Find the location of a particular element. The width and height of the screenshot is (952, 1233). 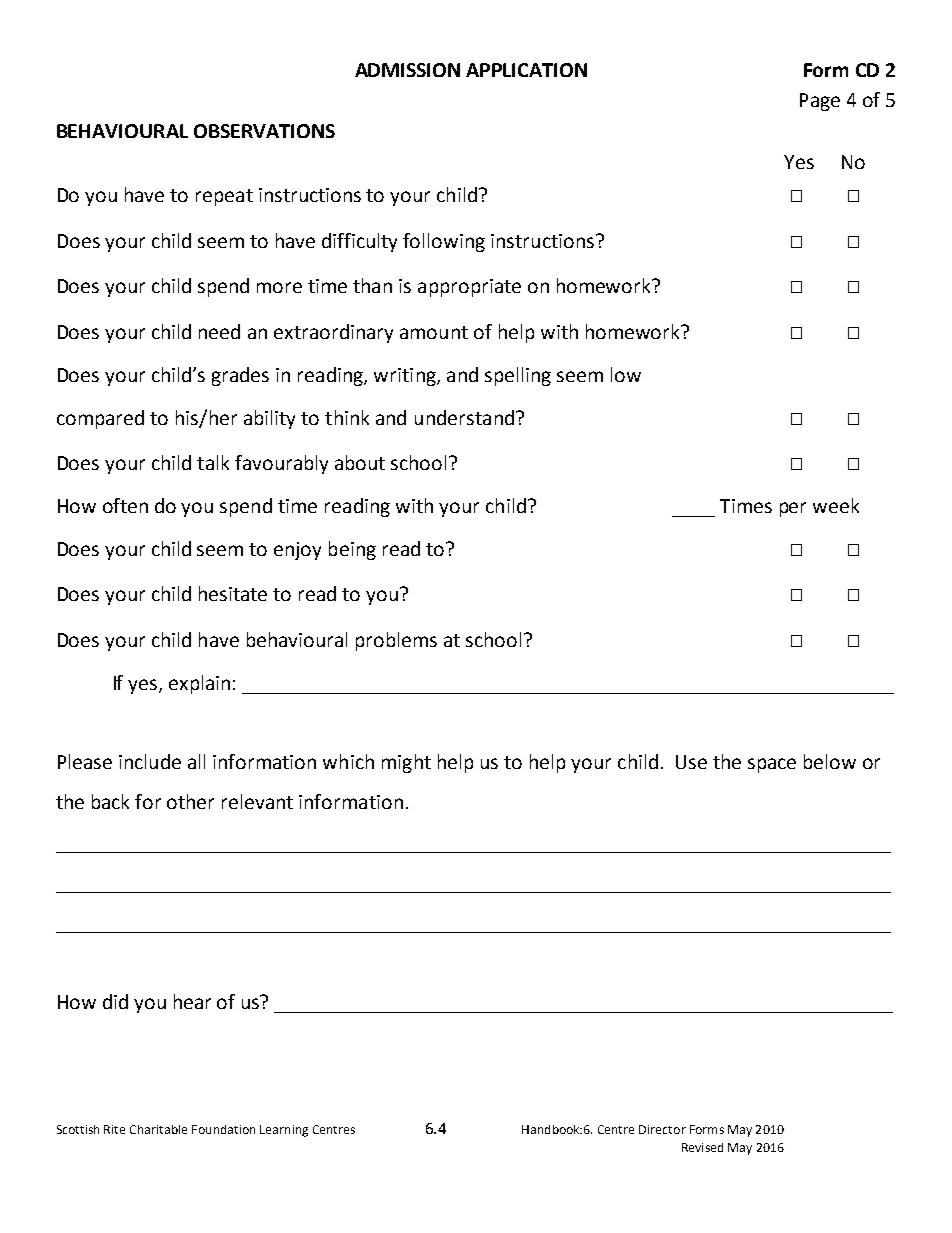

ADMISSION is located at coordinates (407, 70).
